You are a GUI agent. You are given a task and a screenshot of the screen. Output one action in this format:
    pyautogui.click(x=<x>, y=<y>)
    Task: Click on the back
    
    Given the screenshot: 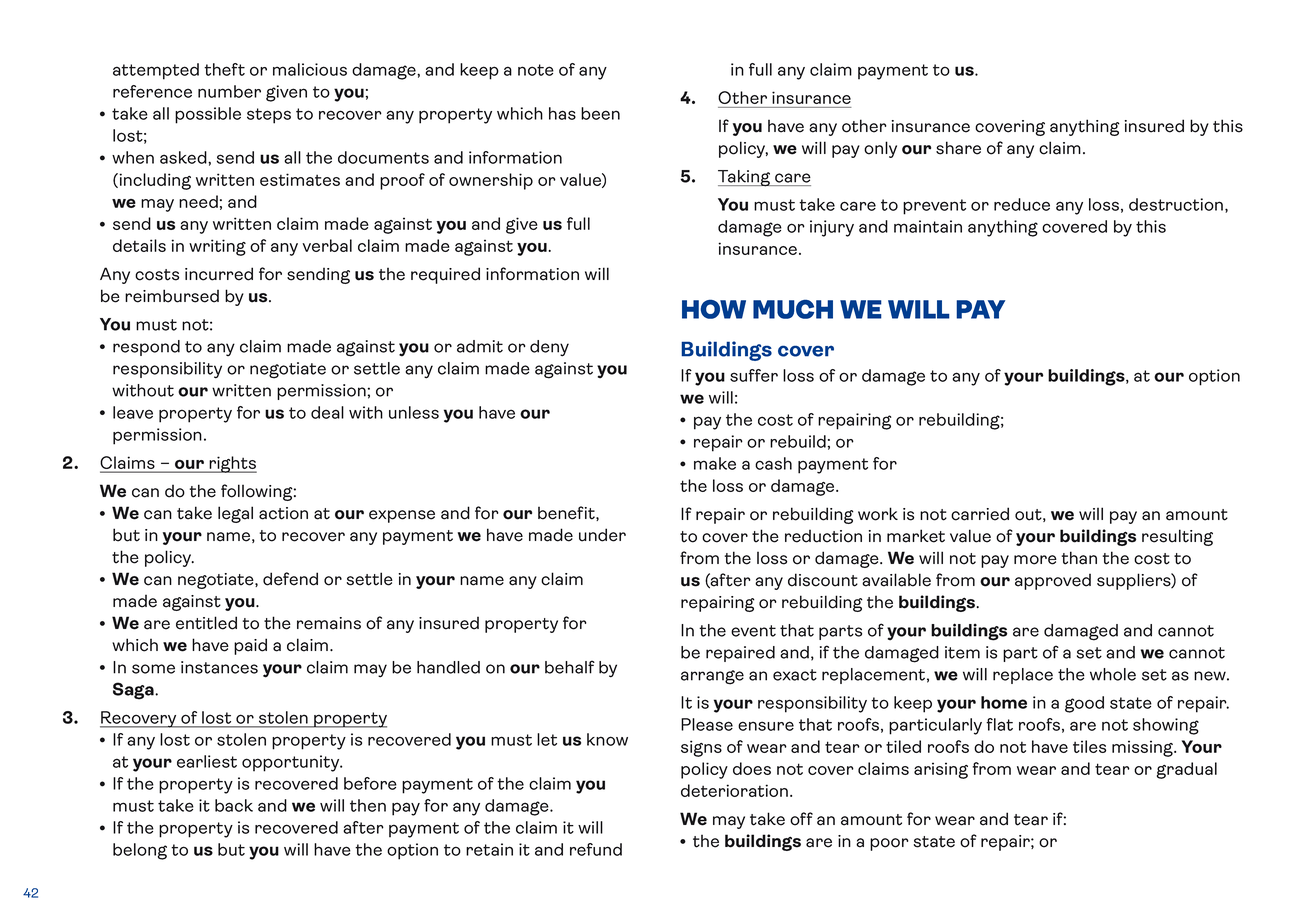 What is the action you would take?
    pyautogui.click(x=234, y=805)
